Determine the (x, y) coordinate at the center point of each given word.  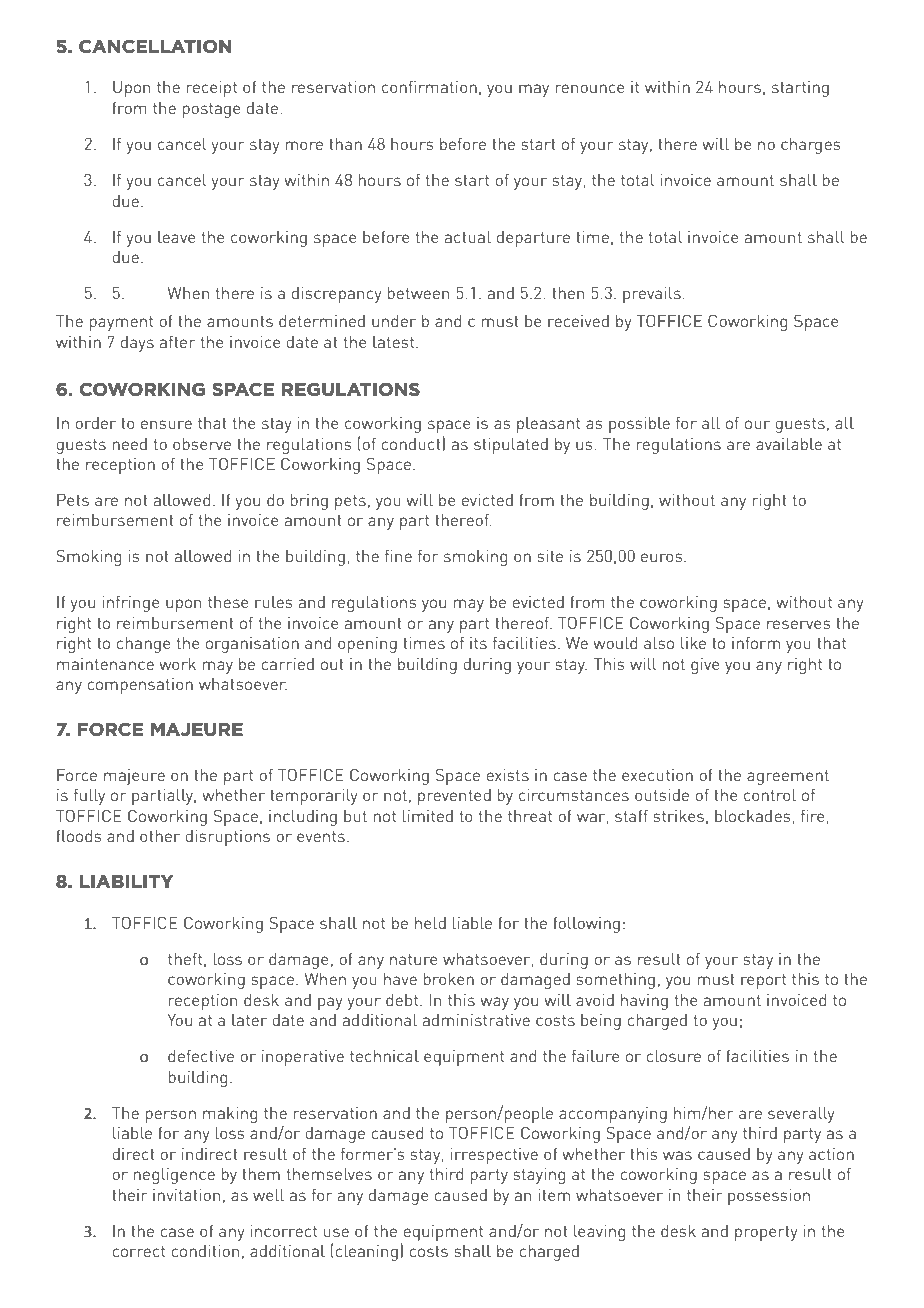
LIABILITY (126, 881)
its (478, 643)
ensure (166, 424)
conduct (412, 443)
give (705, 666)
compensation (140, 686)
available (789, 444)
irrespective (494, 1156)
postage (212, 110)
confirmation (429, 87)
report (763, 981)
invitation (186, 1195)
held (430, 923)
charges (811, 146)
